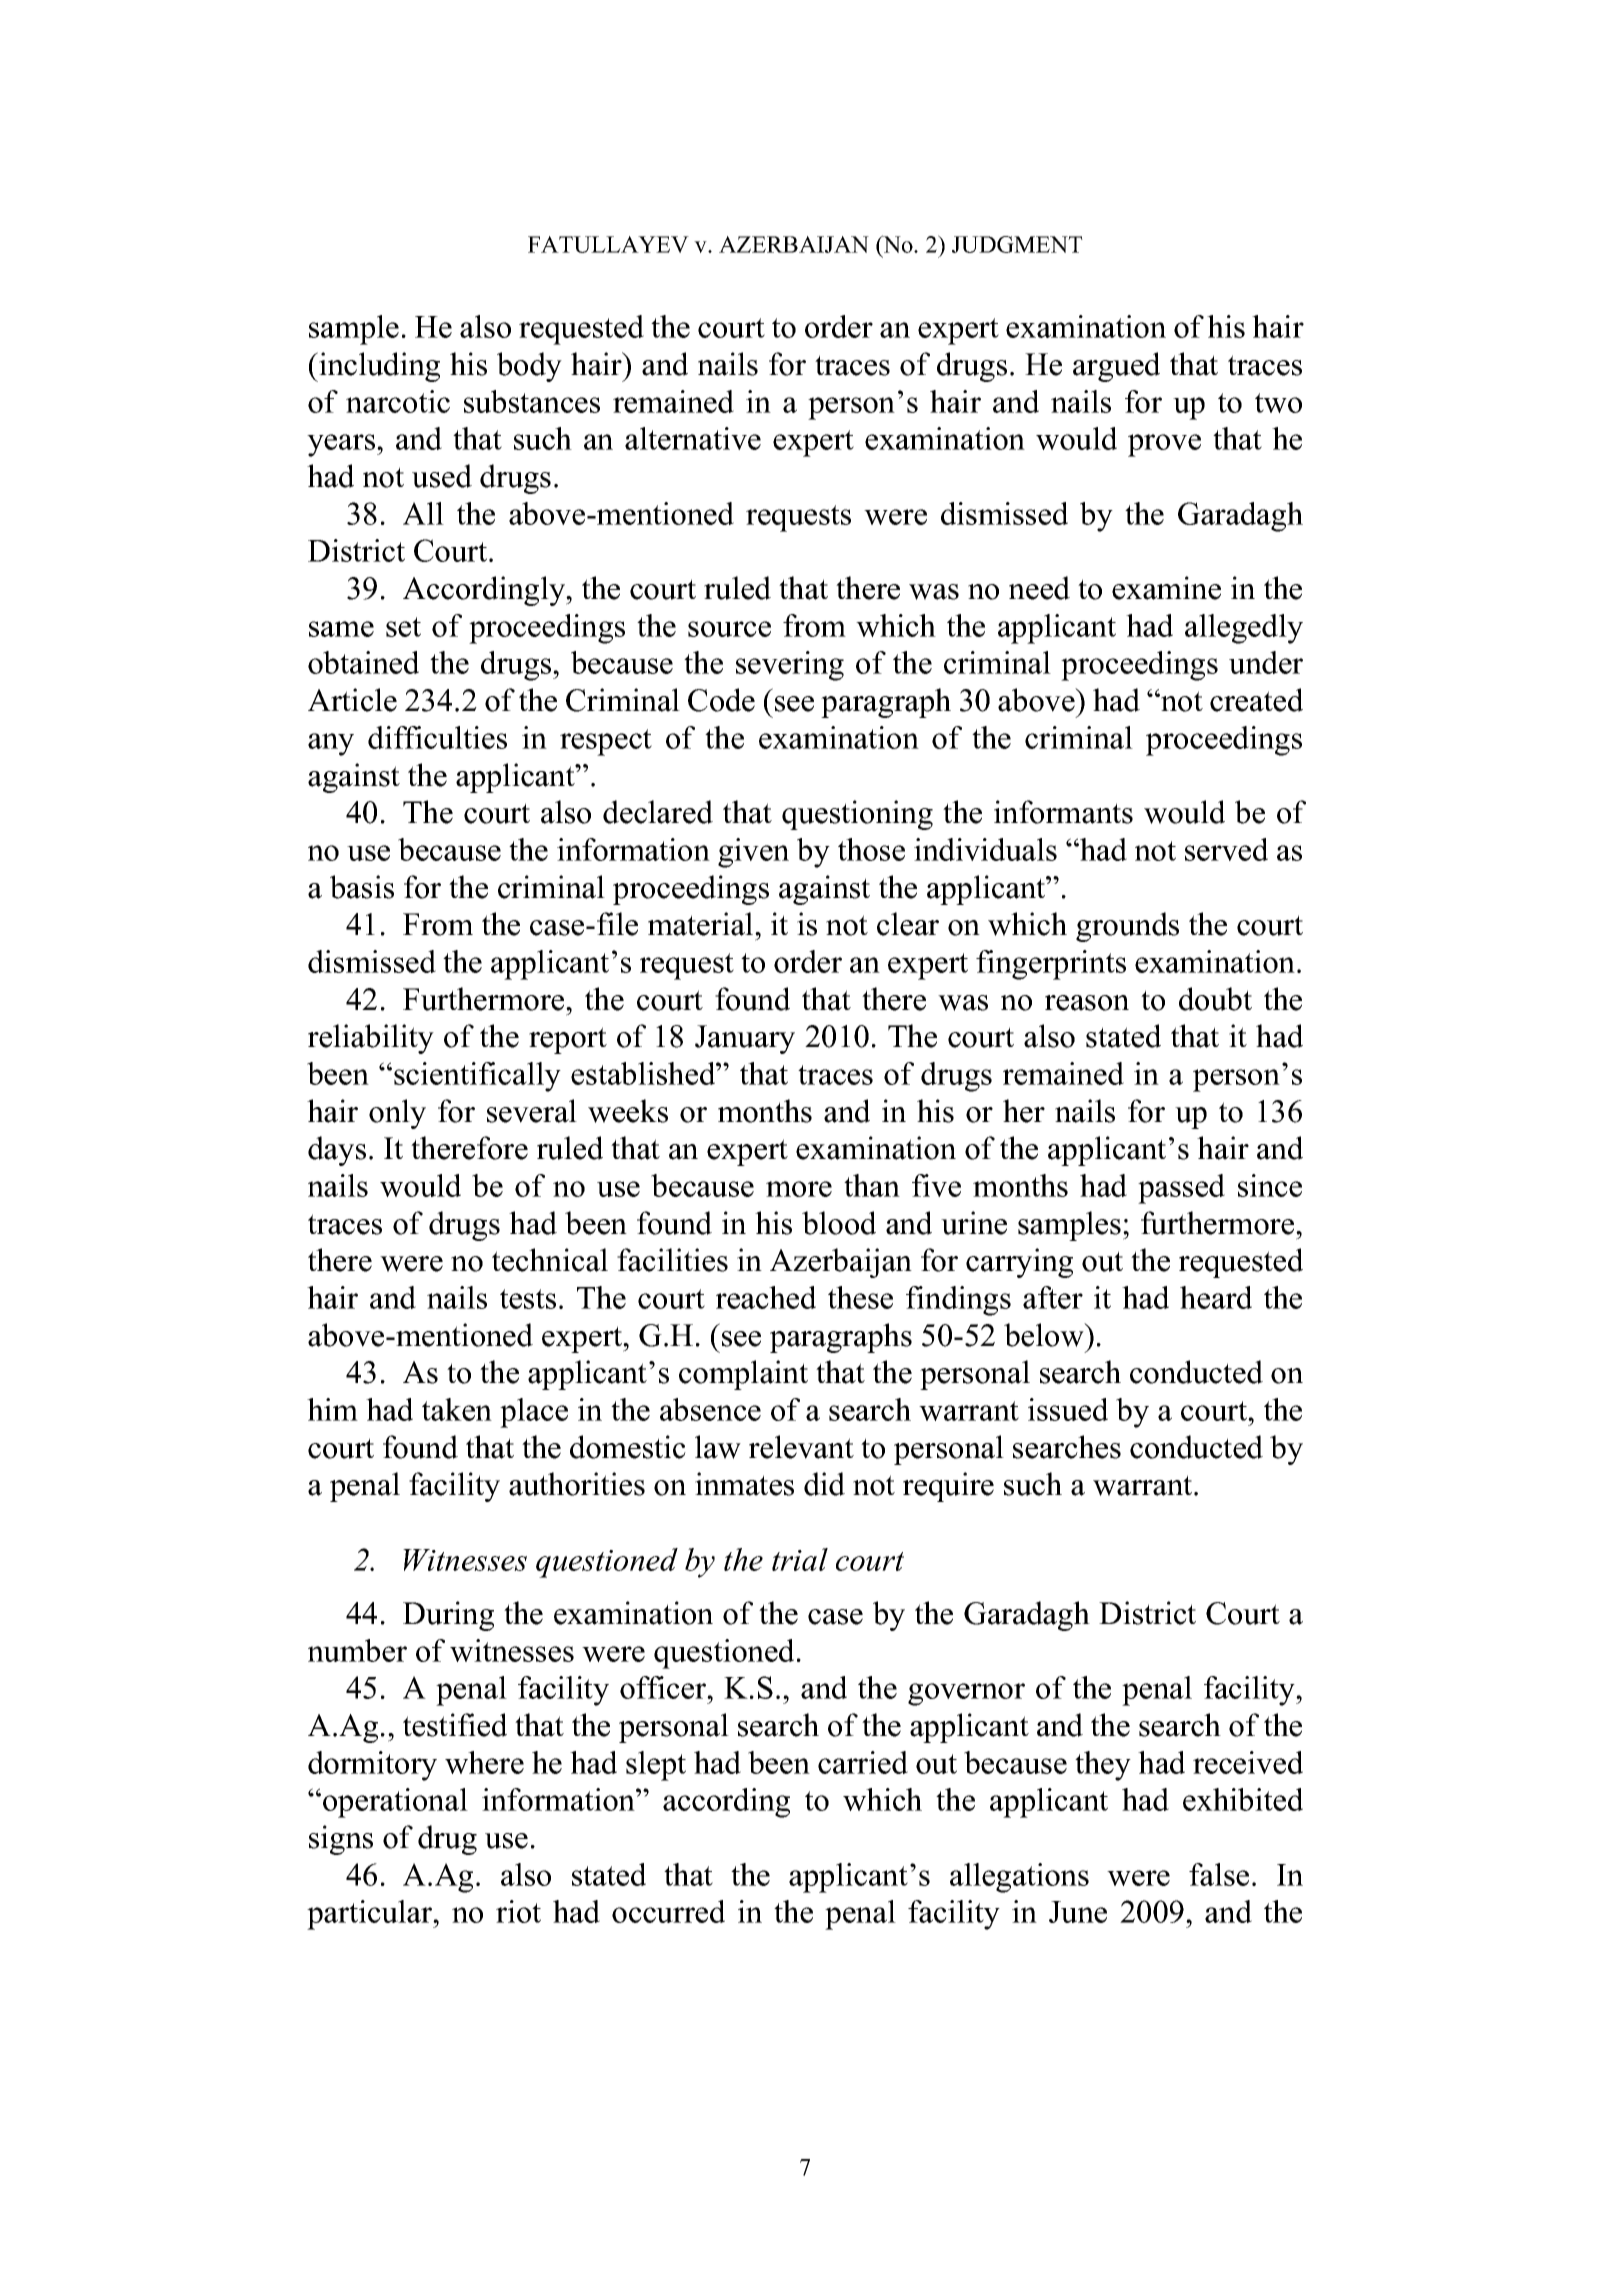 The image size is (1611, 2278). Describe the element at coordinates (1068, 1409) in the screenshot. I see `issued` at that location.
